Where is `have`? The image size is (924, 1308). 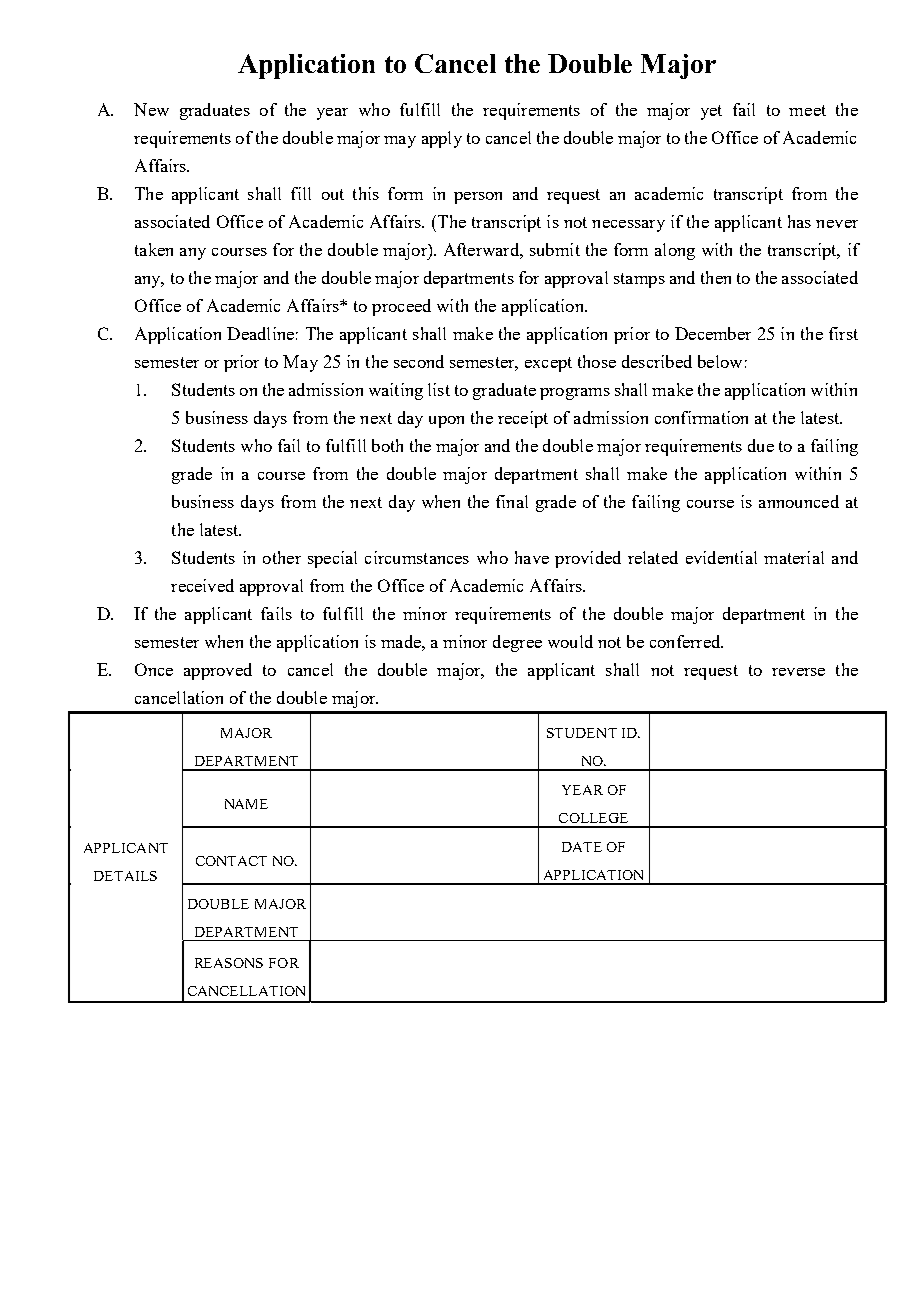
have is located at coordinates (532, 557).
